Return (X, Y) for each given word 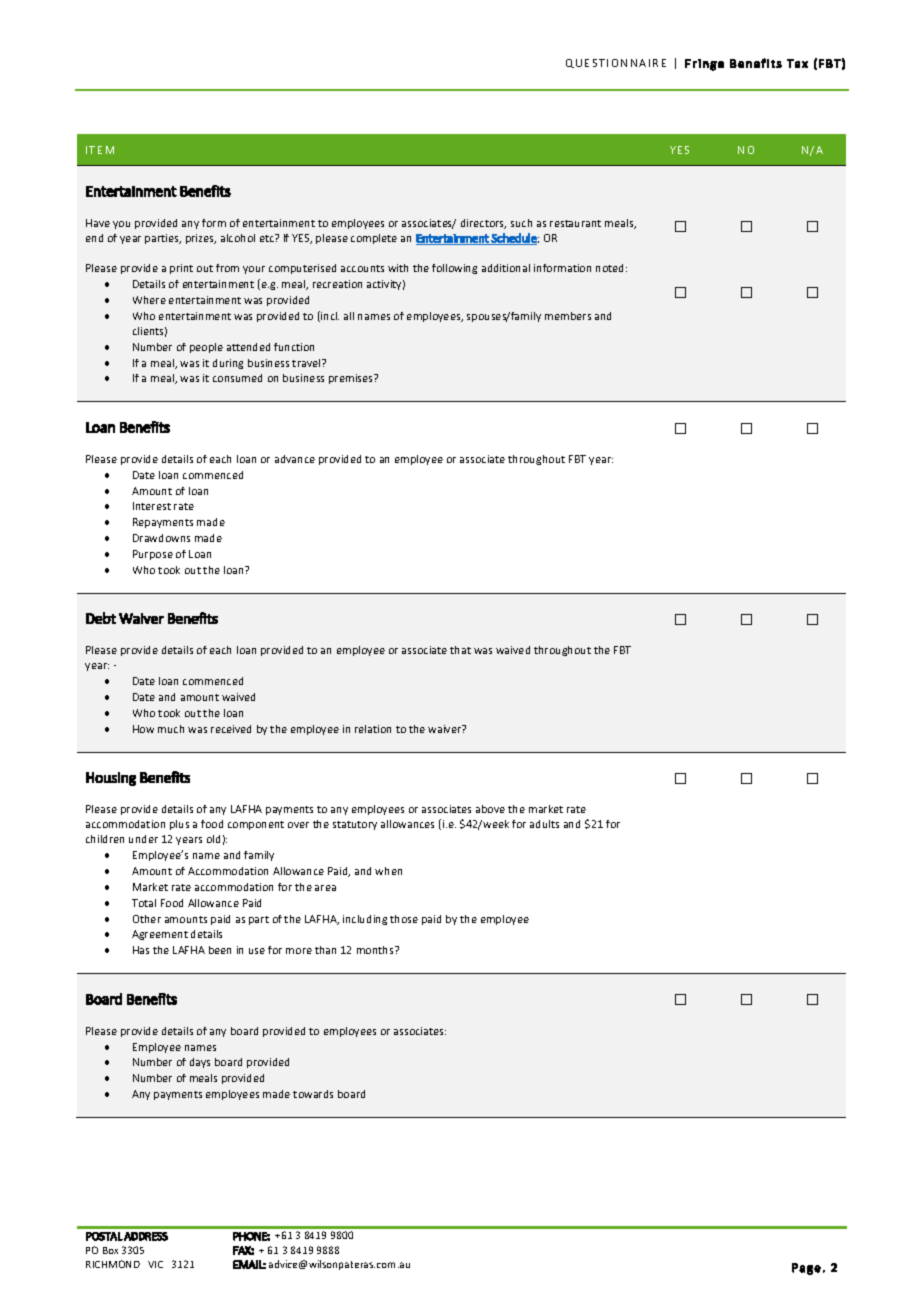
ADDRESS (146, 1236)
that (460, 650)
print (181, 269)
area (325, 888)
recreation (337, 284)
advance (295, 459)
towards (313, 1094)
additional (506, 268)
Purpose (153, 555)
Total (144, 903)
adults (544, 824)
